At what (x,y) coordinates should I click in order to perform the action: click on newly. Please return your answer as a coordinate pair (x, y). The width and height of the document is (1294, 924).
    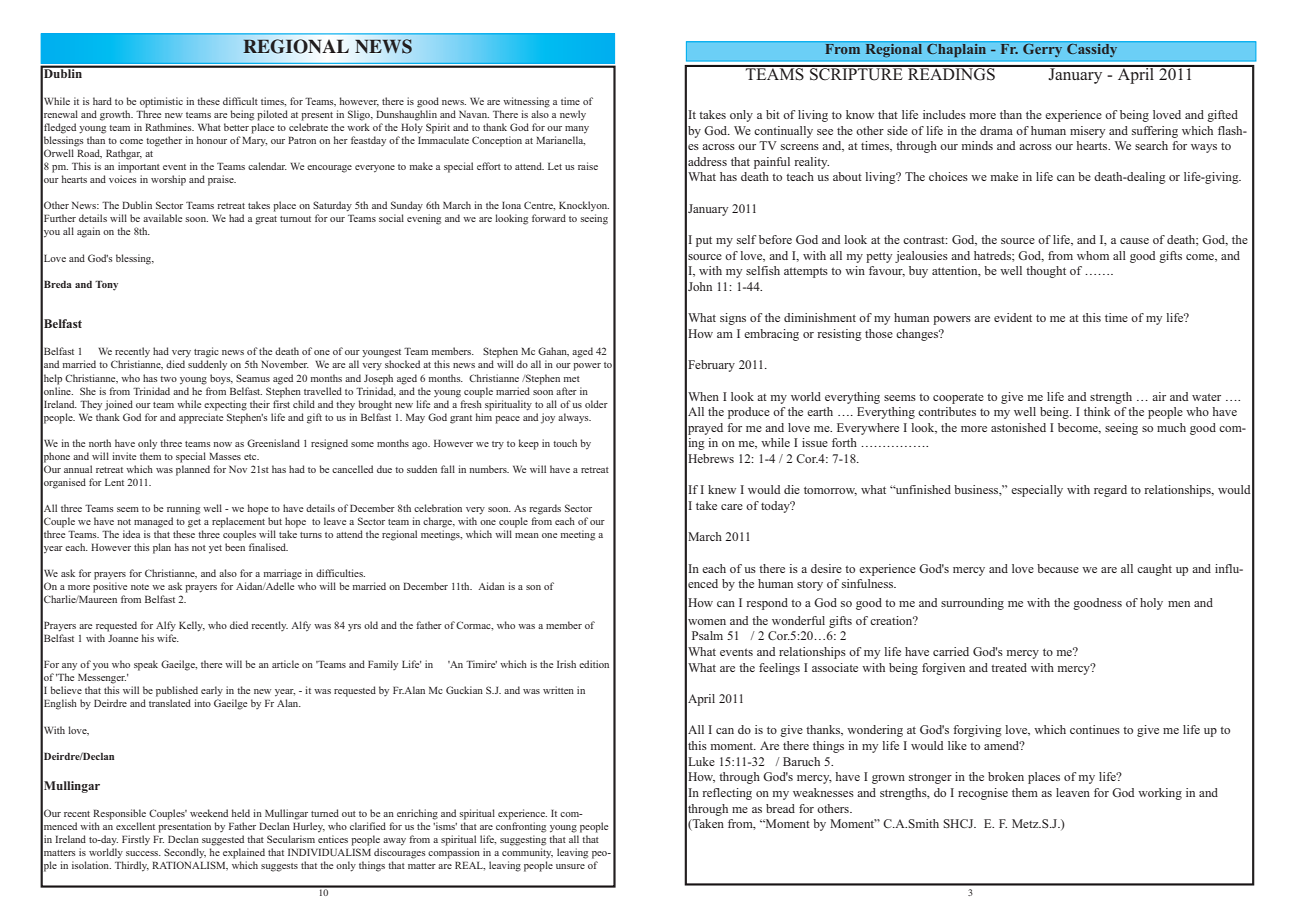
    Looking at the image, I should click on (573, 115).
